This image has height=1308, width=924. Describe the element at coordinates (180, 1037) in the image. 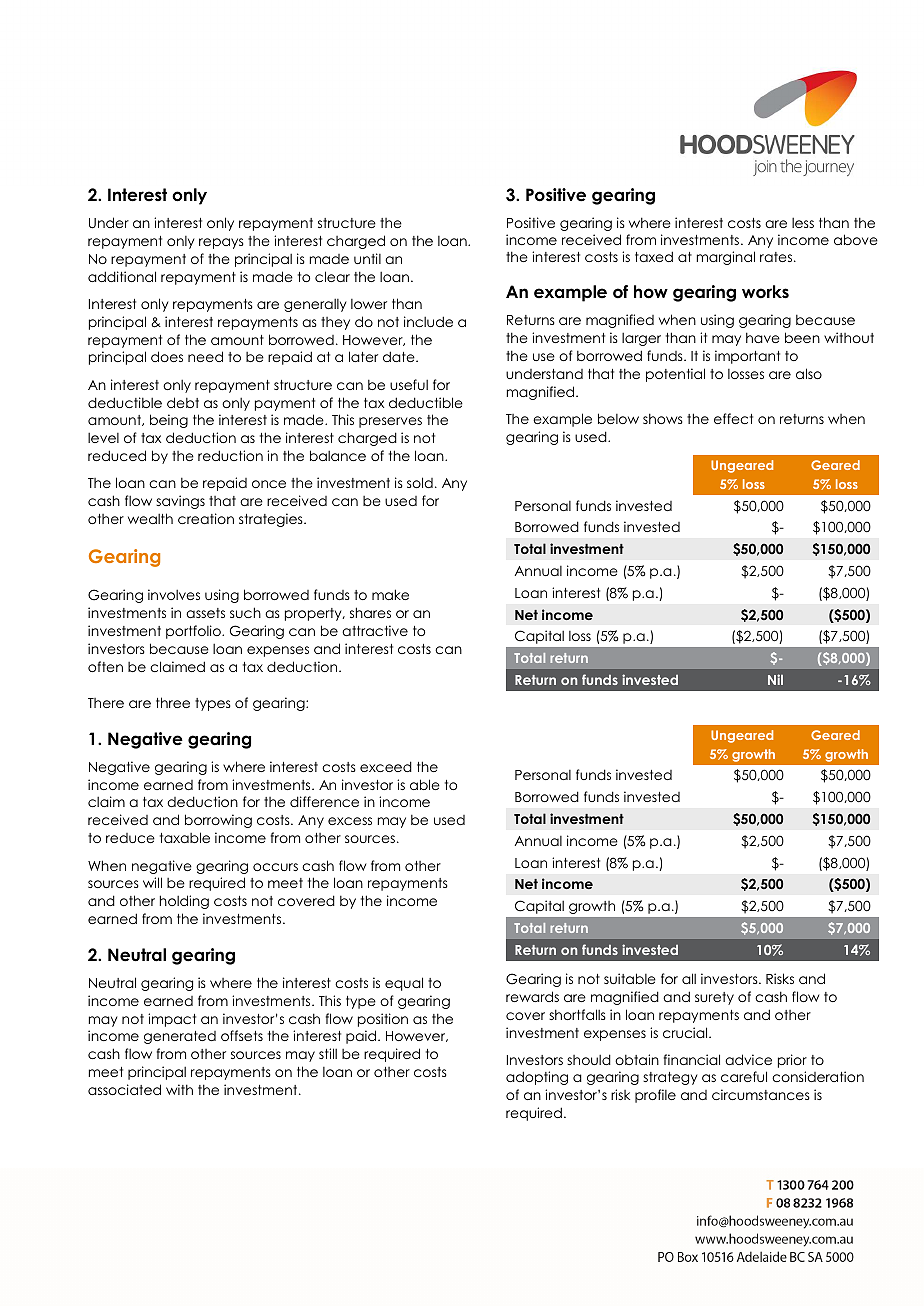

I see `generated` at that location.
